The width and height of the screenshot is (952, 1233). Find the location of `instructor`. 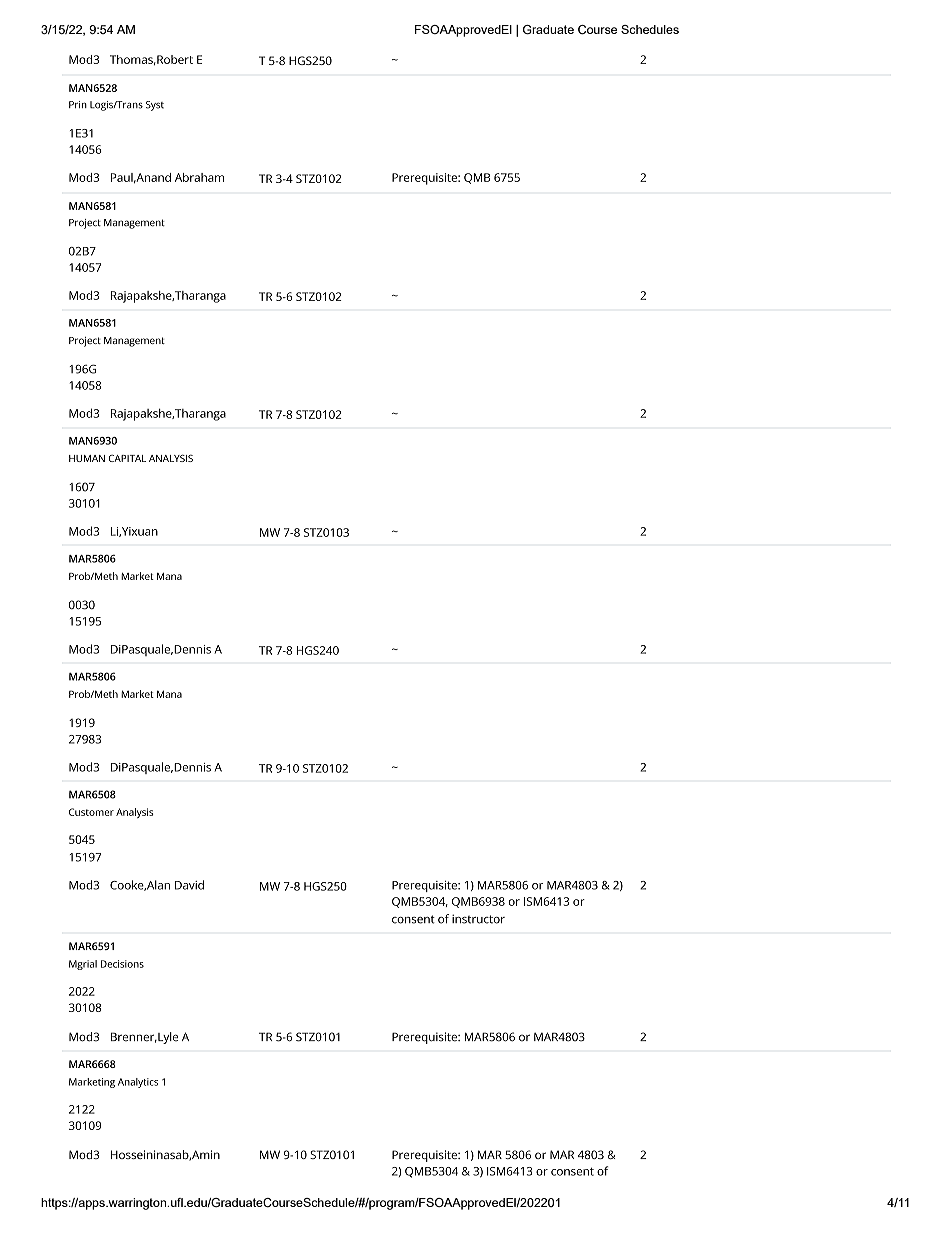

instructor is located at coordinates (478, 919).
